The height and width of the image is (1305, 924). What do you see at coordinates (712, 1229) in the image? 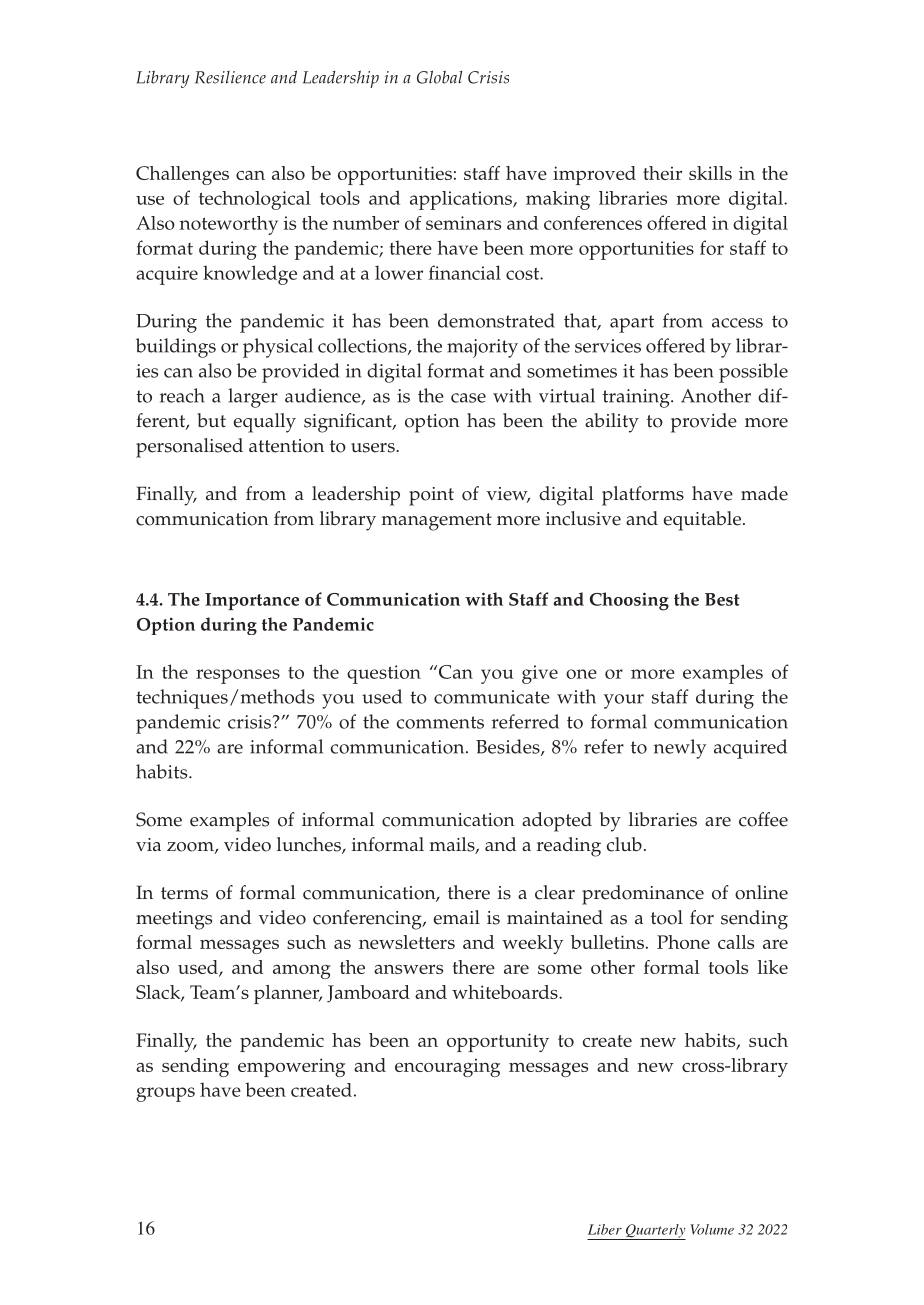
I see `Volume` at bounding box center [712, 1229].
